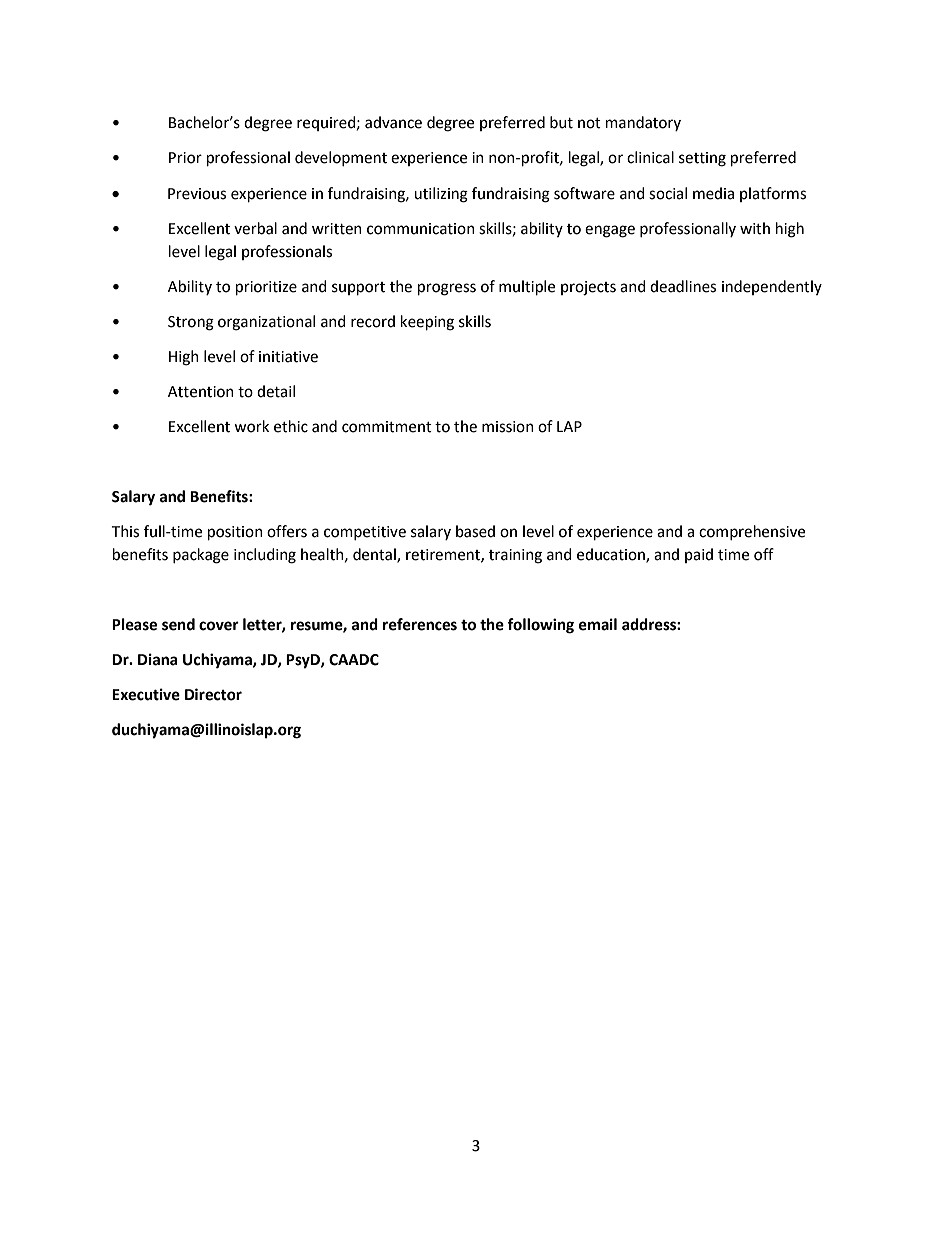 This screenshot has height=1233, width=952. Describe the element at coordinates (213, 694) in the screenshot. I see `Director` at that location.
